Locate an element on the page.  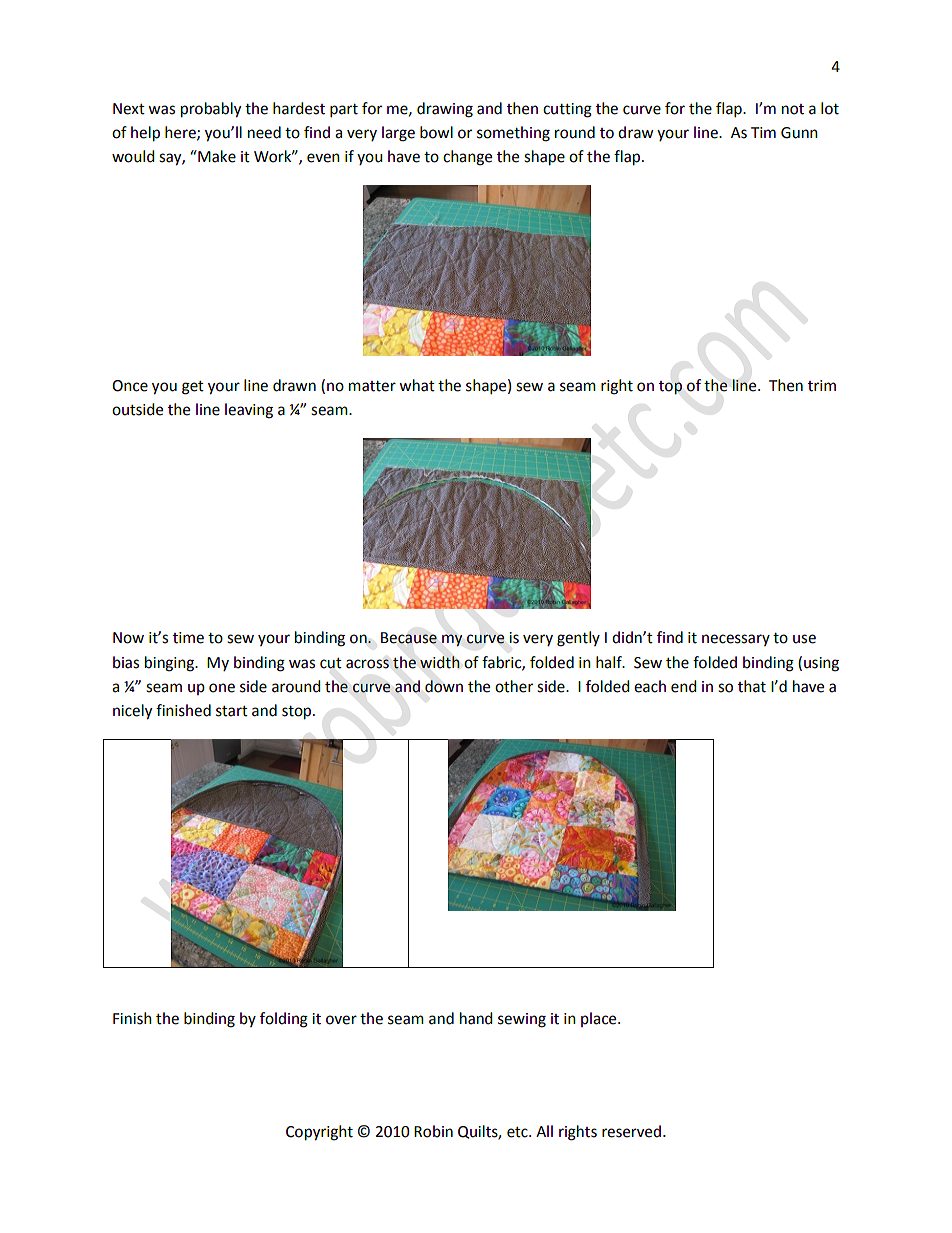
width is located at coordinates (440, 662).
